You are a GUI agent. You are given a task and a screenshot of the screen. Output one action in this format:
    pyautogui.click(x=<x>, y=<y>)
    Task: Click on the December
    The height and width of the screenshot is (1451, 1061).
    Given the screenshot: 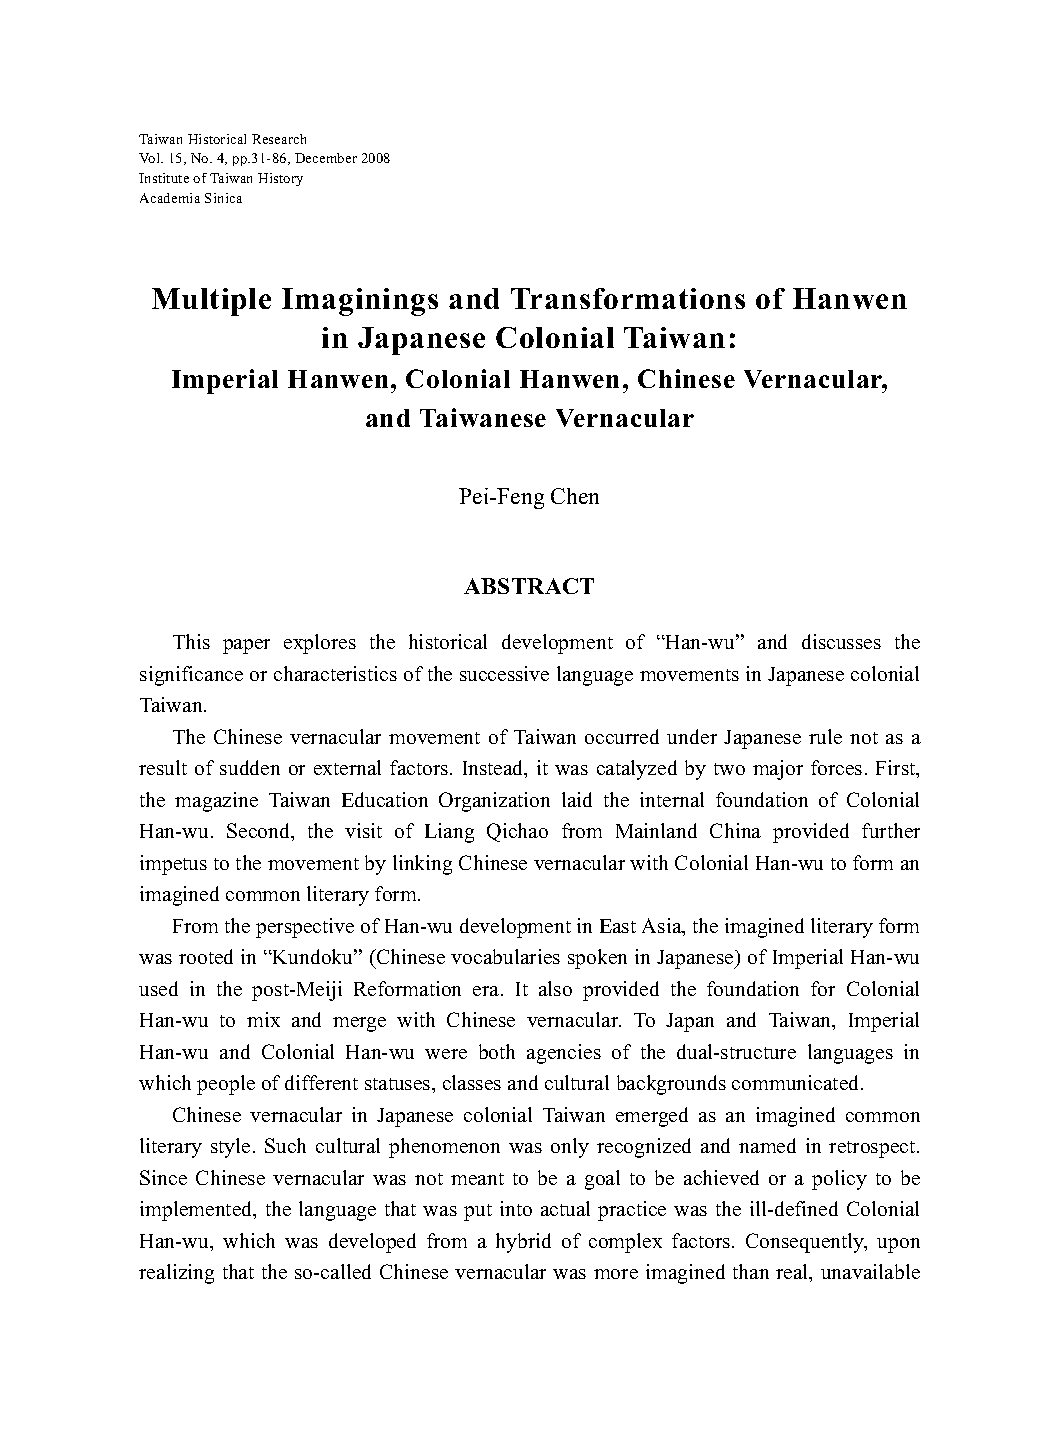 What is the action you would take?
    pyautogui.click(x=326, y=158)
